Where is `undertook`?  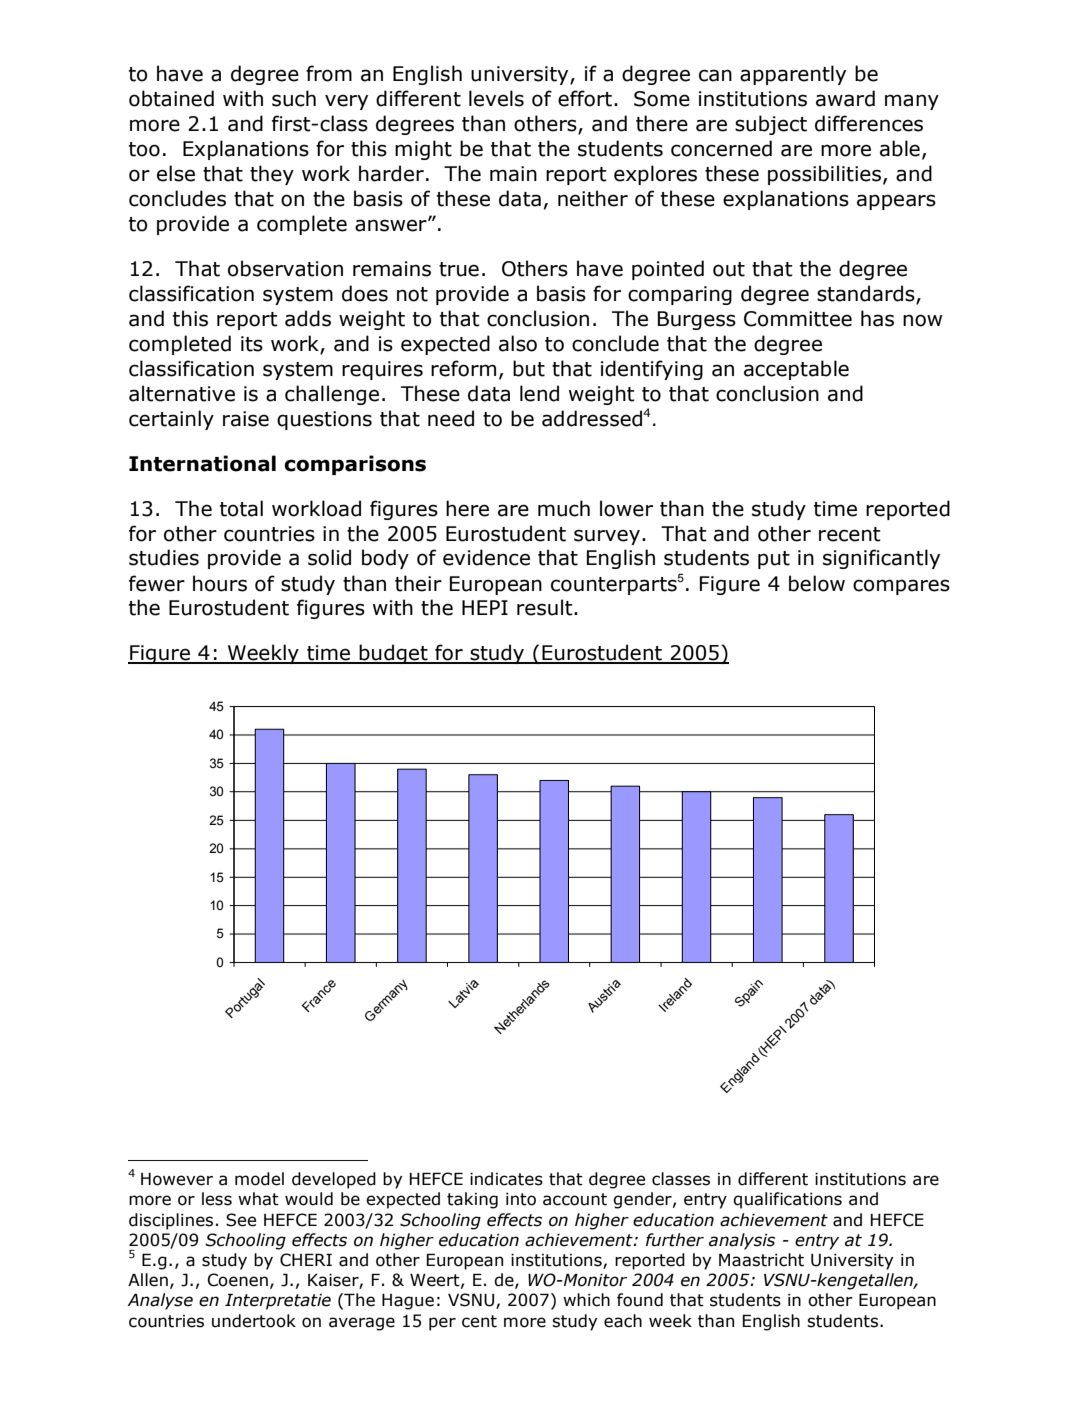 undertook is located at coordinates (254, 1321).
